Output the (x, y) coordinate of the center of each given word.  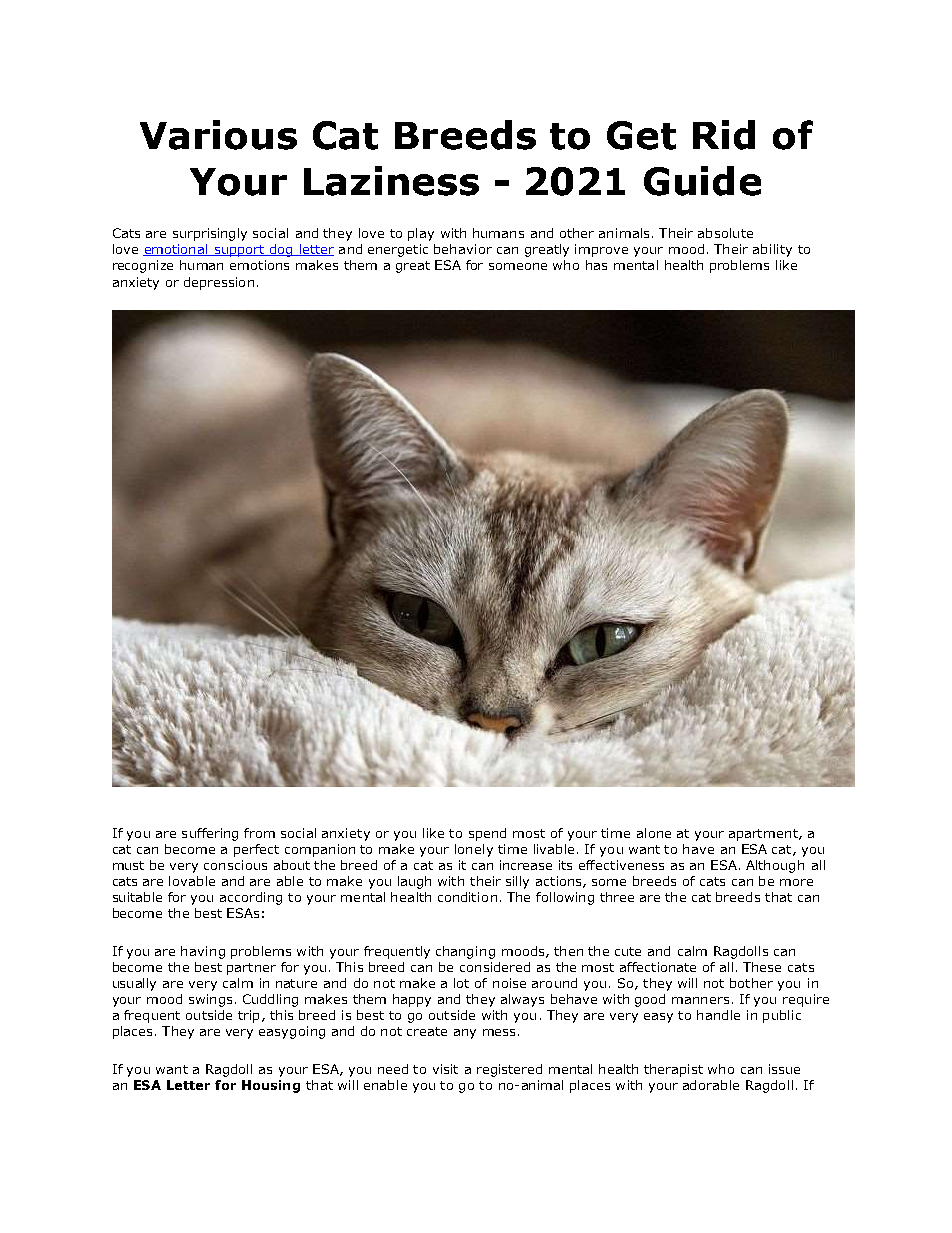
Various (218, 135)
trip (248, 1016)
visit (445, 1069)
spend (487, 834)
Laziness (391, 181)
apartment (764, 835)
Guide (702, 181)
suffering (210, 834)
